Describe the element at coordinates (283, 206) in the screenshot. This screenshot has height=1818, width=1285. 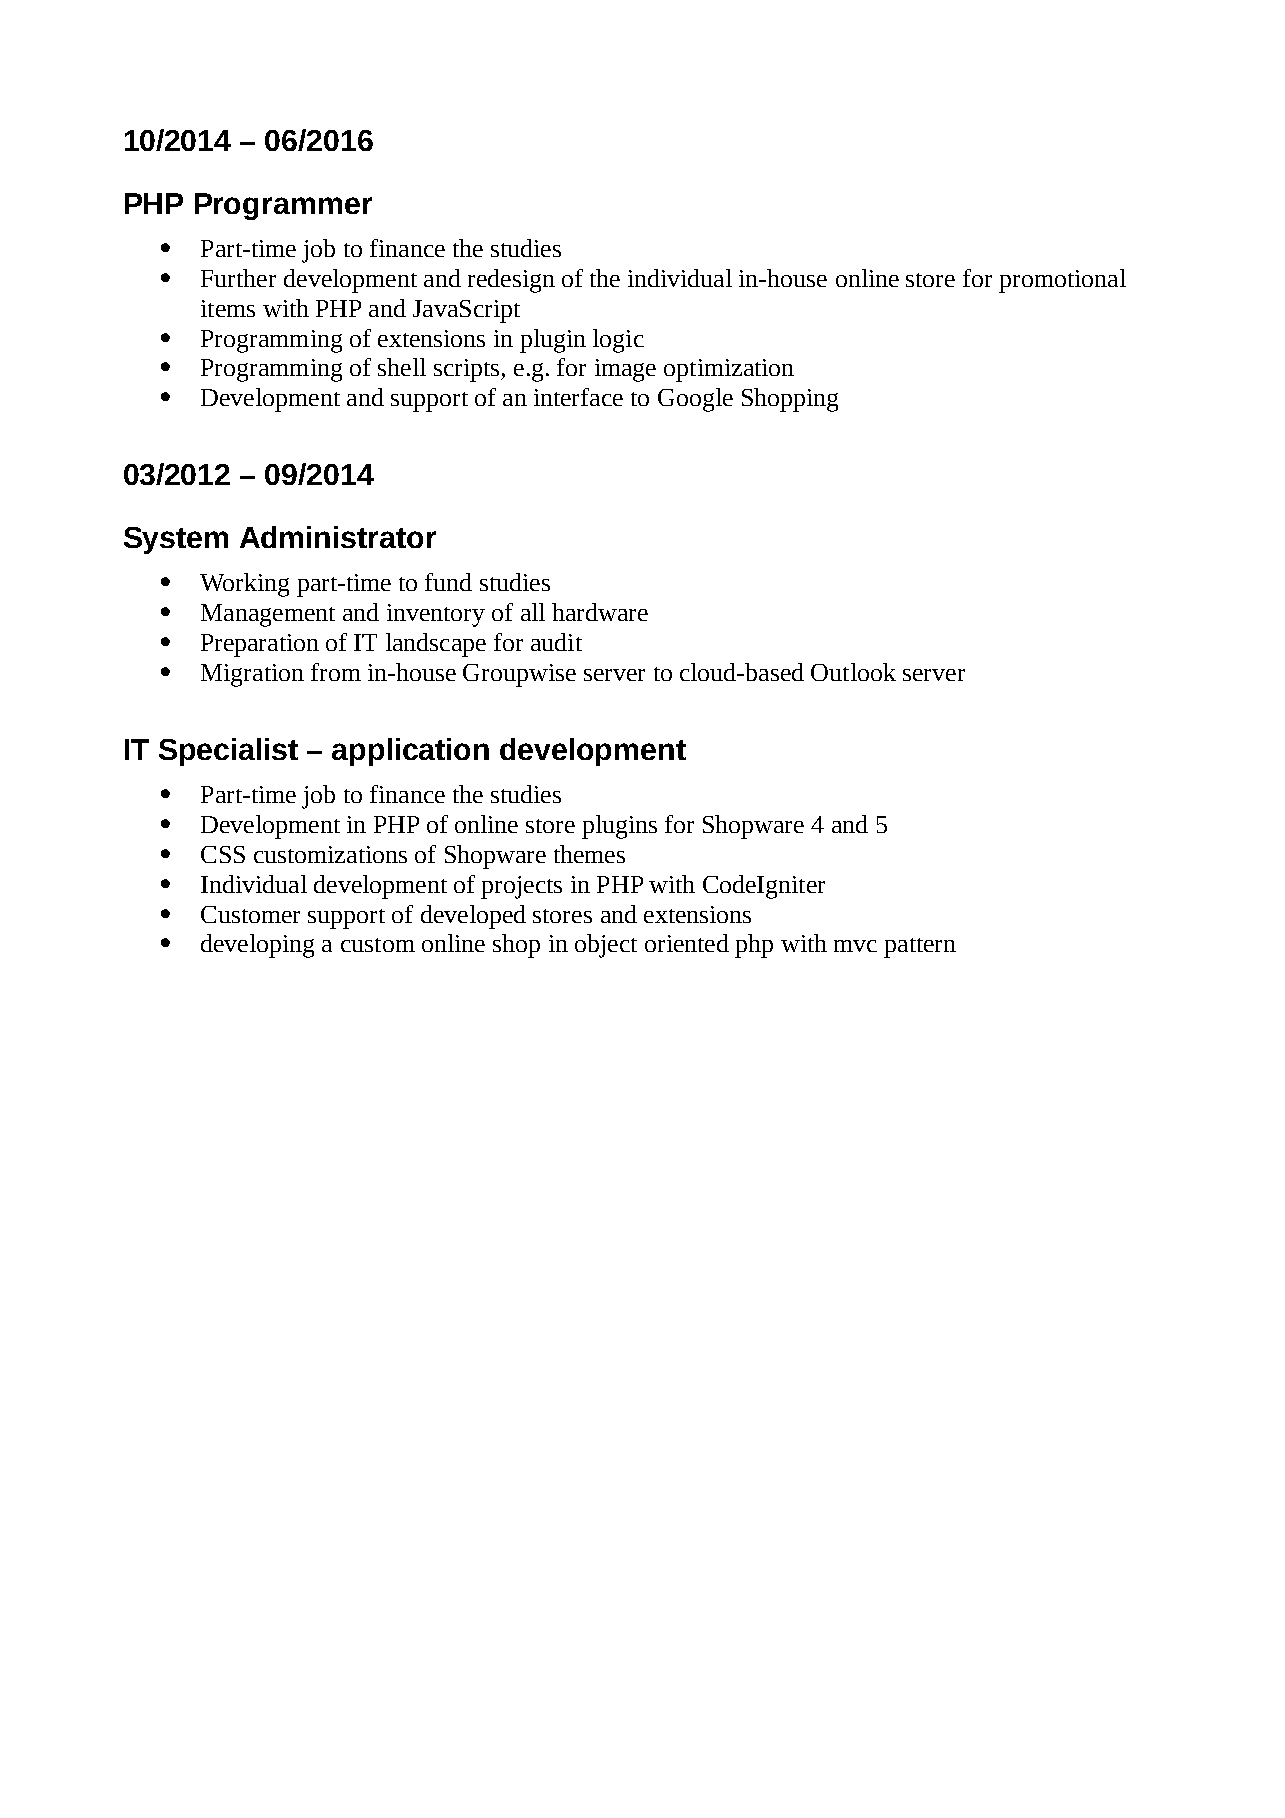
I see `Programmer` at that location.
